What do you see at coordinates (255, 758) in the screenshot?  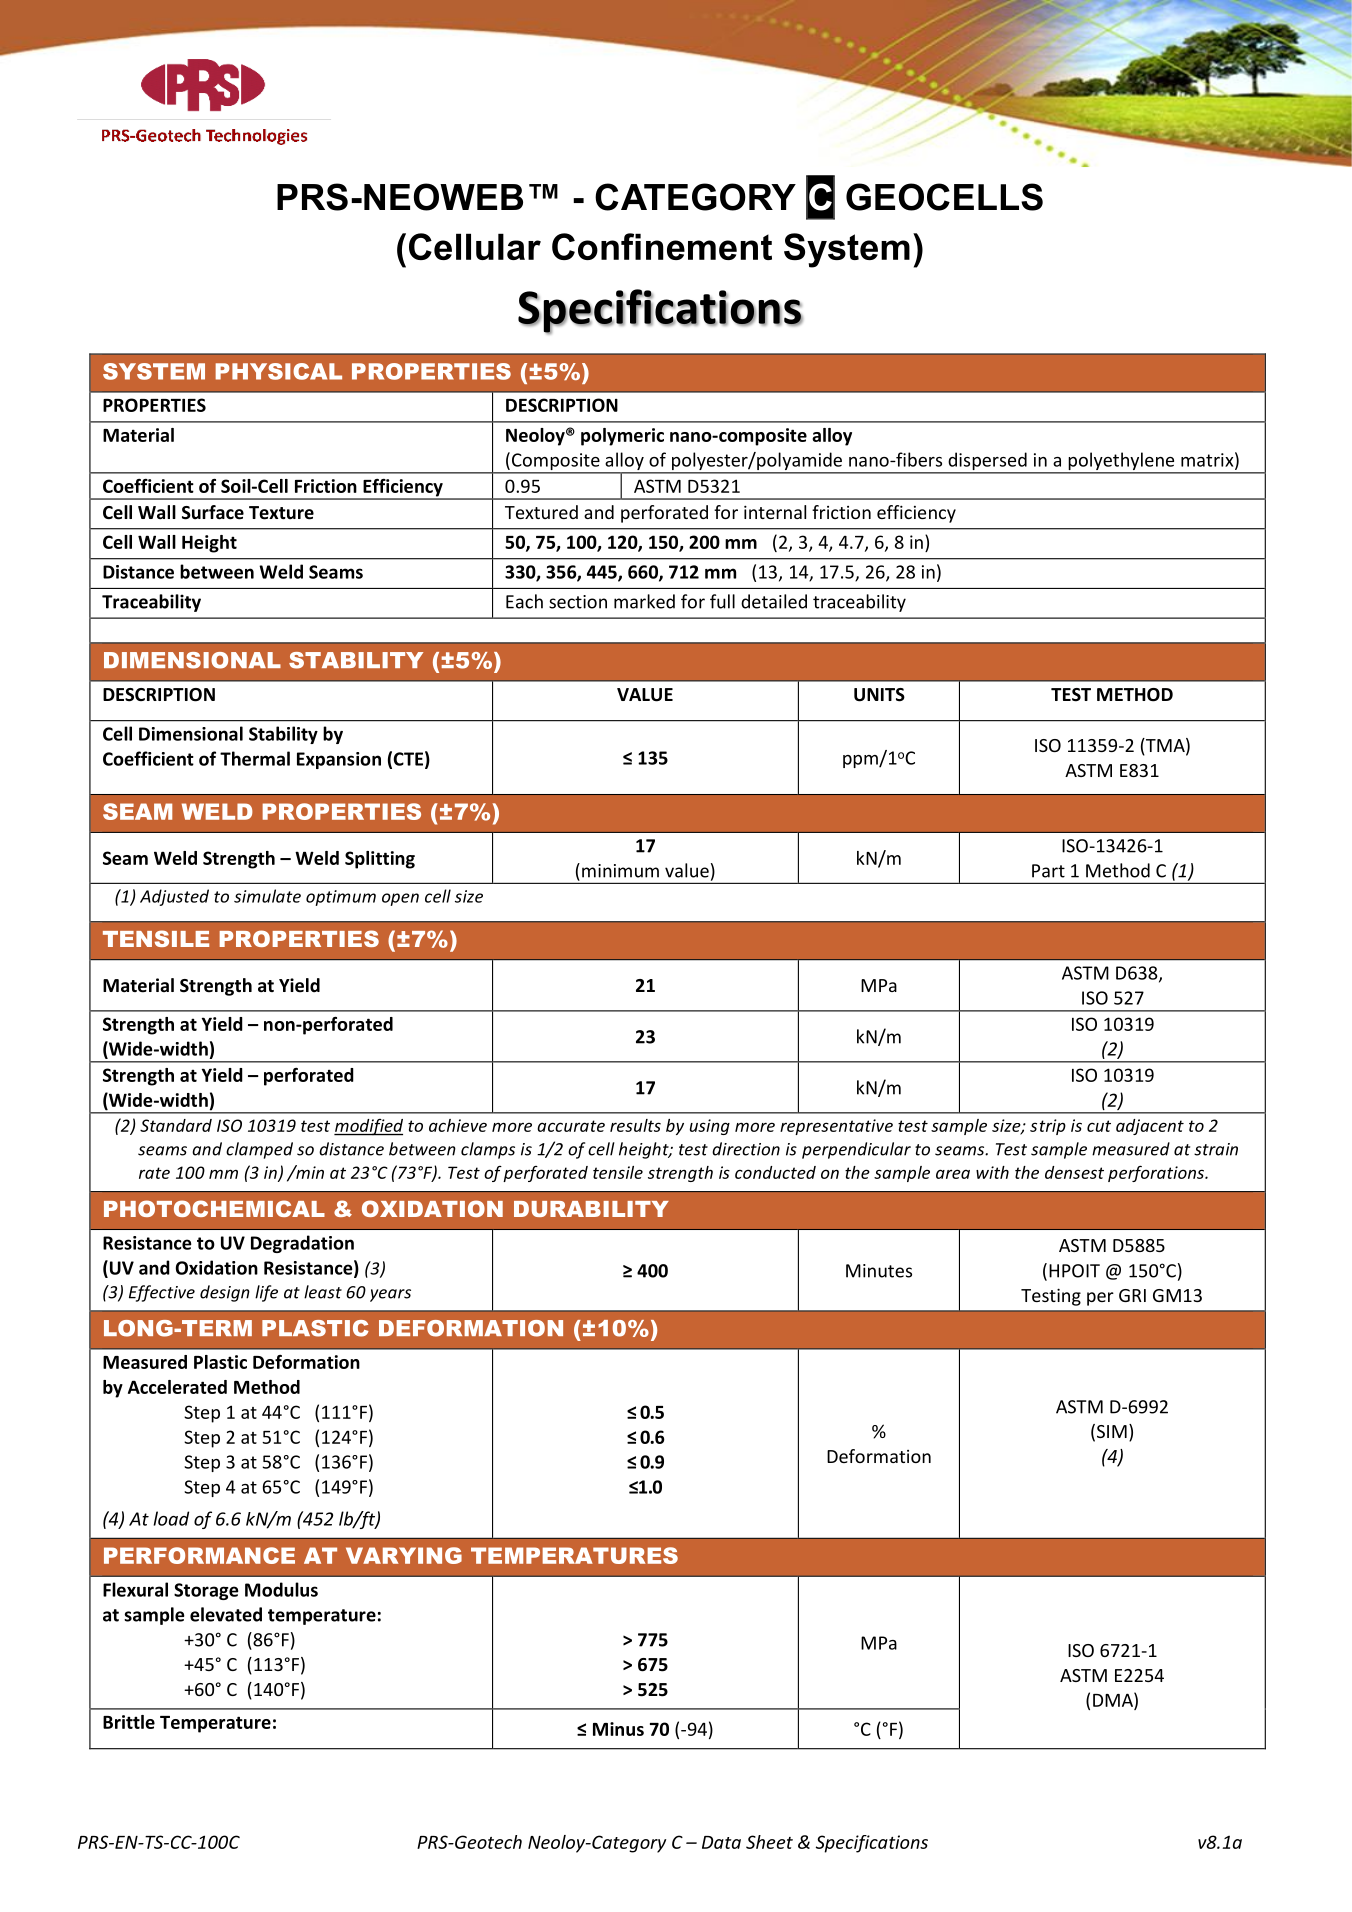 I see `Thermal` at bounding box center [255, 758].
